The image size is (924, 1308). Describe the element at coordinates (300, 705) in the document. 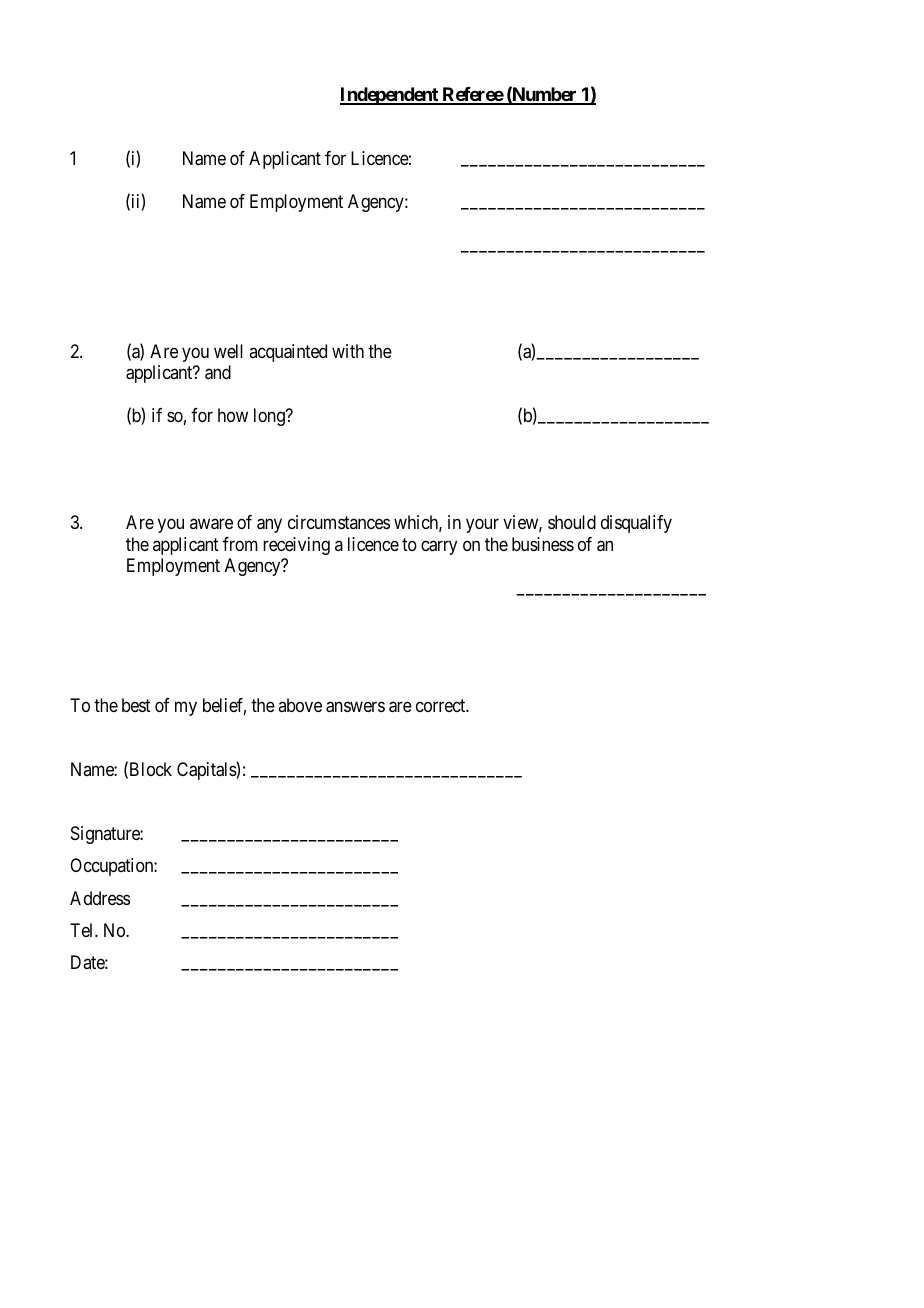

I see `above` at that location.
